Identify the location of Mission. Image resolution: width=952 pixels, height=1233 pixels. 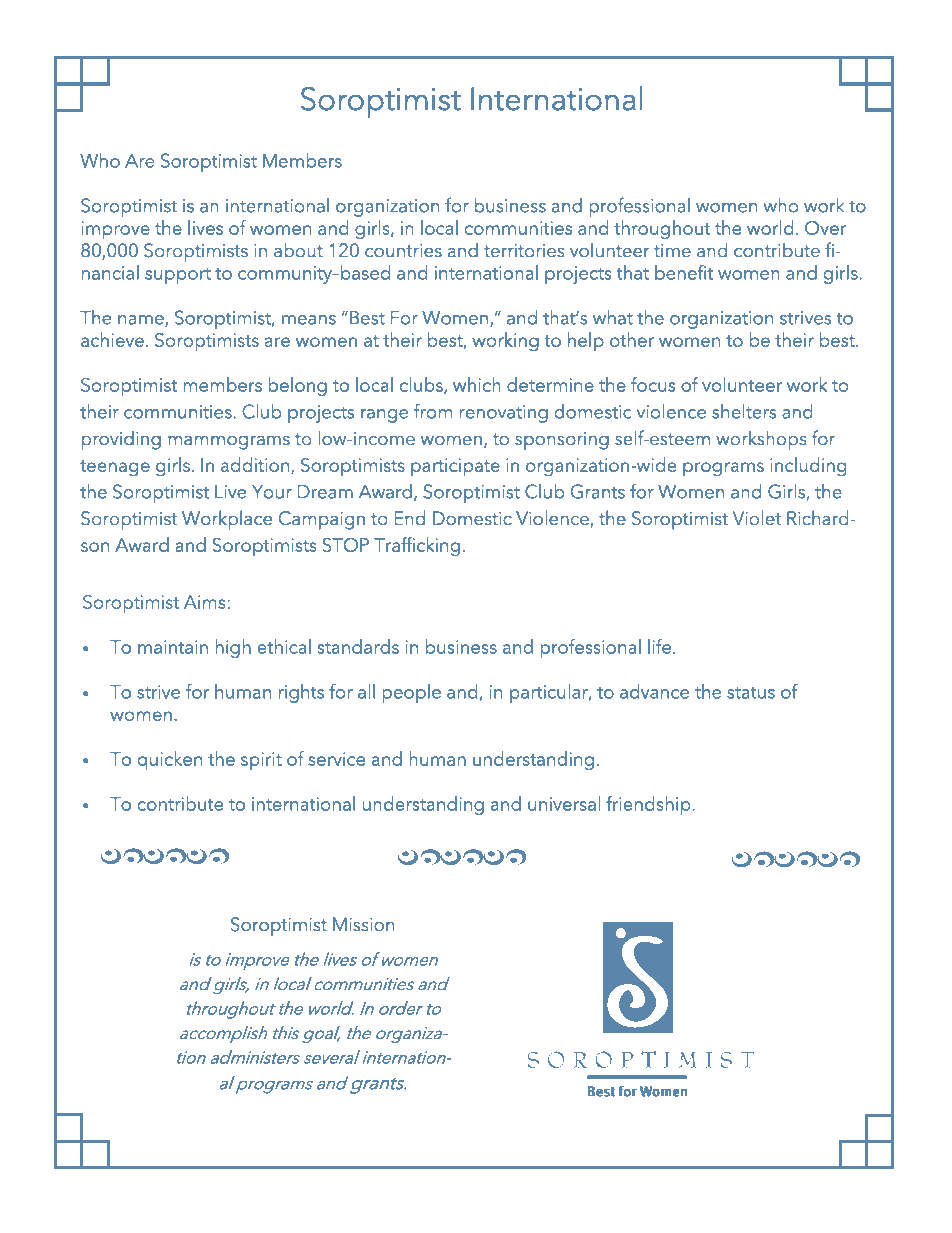
(364, 924).
